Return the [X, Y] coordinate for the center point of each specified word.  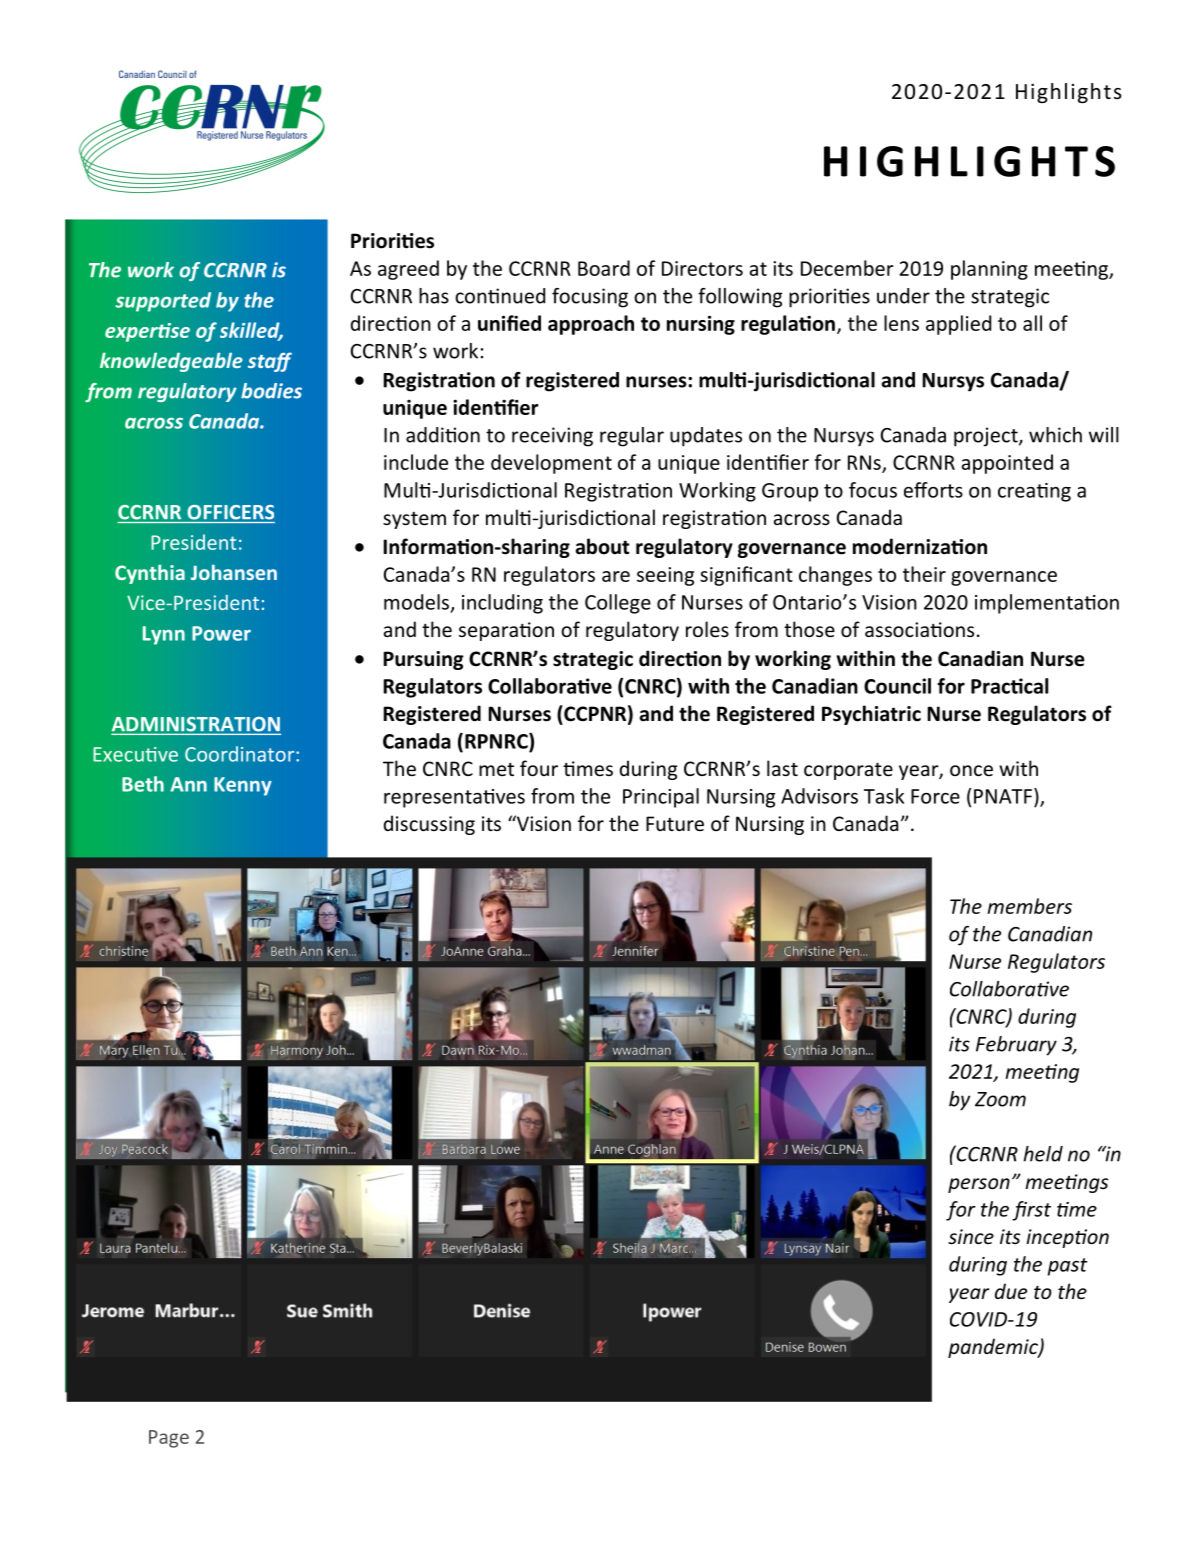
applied [958, 325]
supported [163, 302]
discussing [429, 825]
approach [591, 325]
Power [221, 633]
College [618, 604]
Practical [1009, 686]
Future [675, 823]
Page [169, 1439]
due [1011, 1291]
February [1016, 1046]
